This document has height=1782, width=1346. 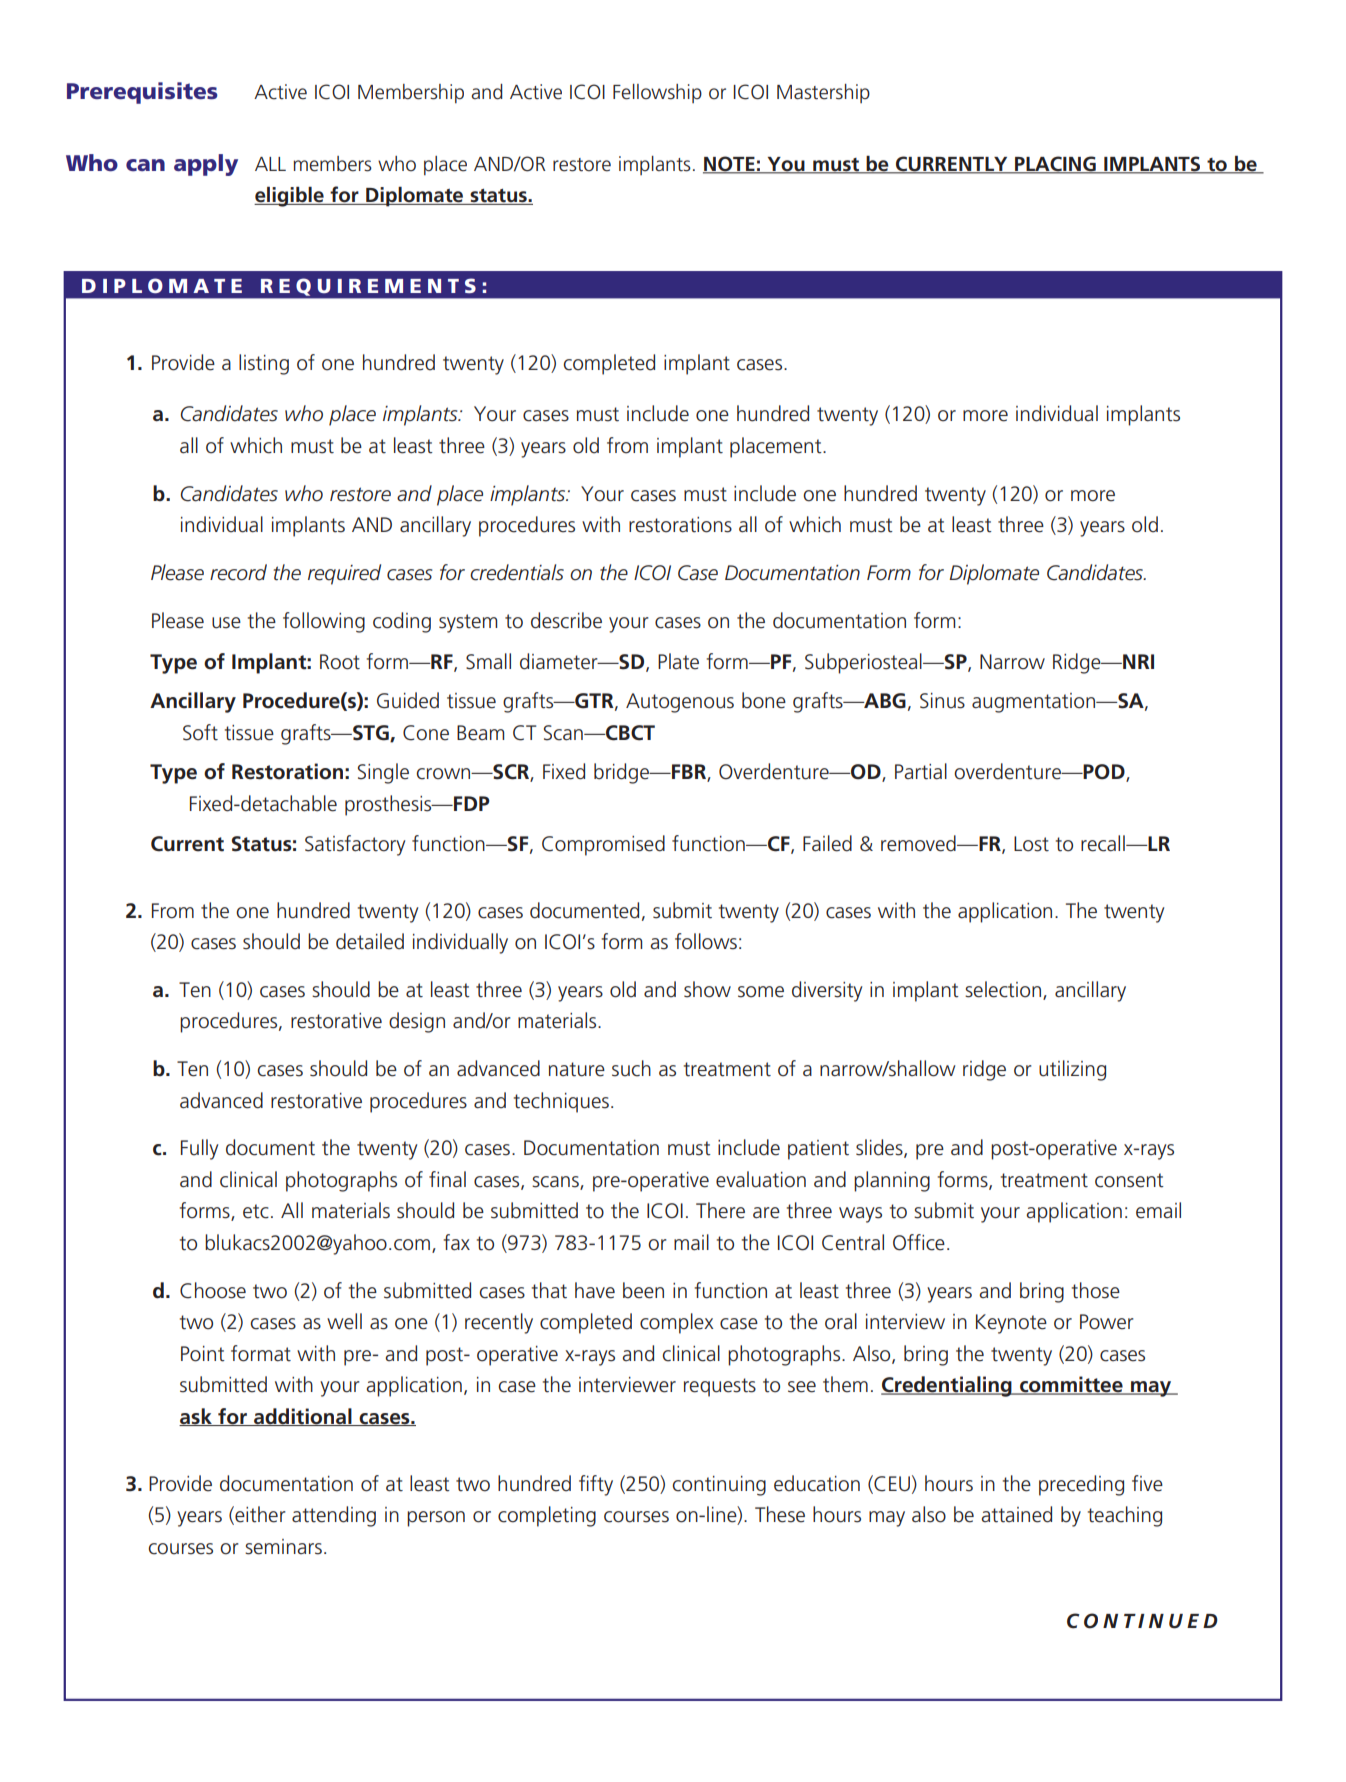 What do you see at coordinates (206, 165) in the document?
I see `apply` at bounding box center [206, 165].
